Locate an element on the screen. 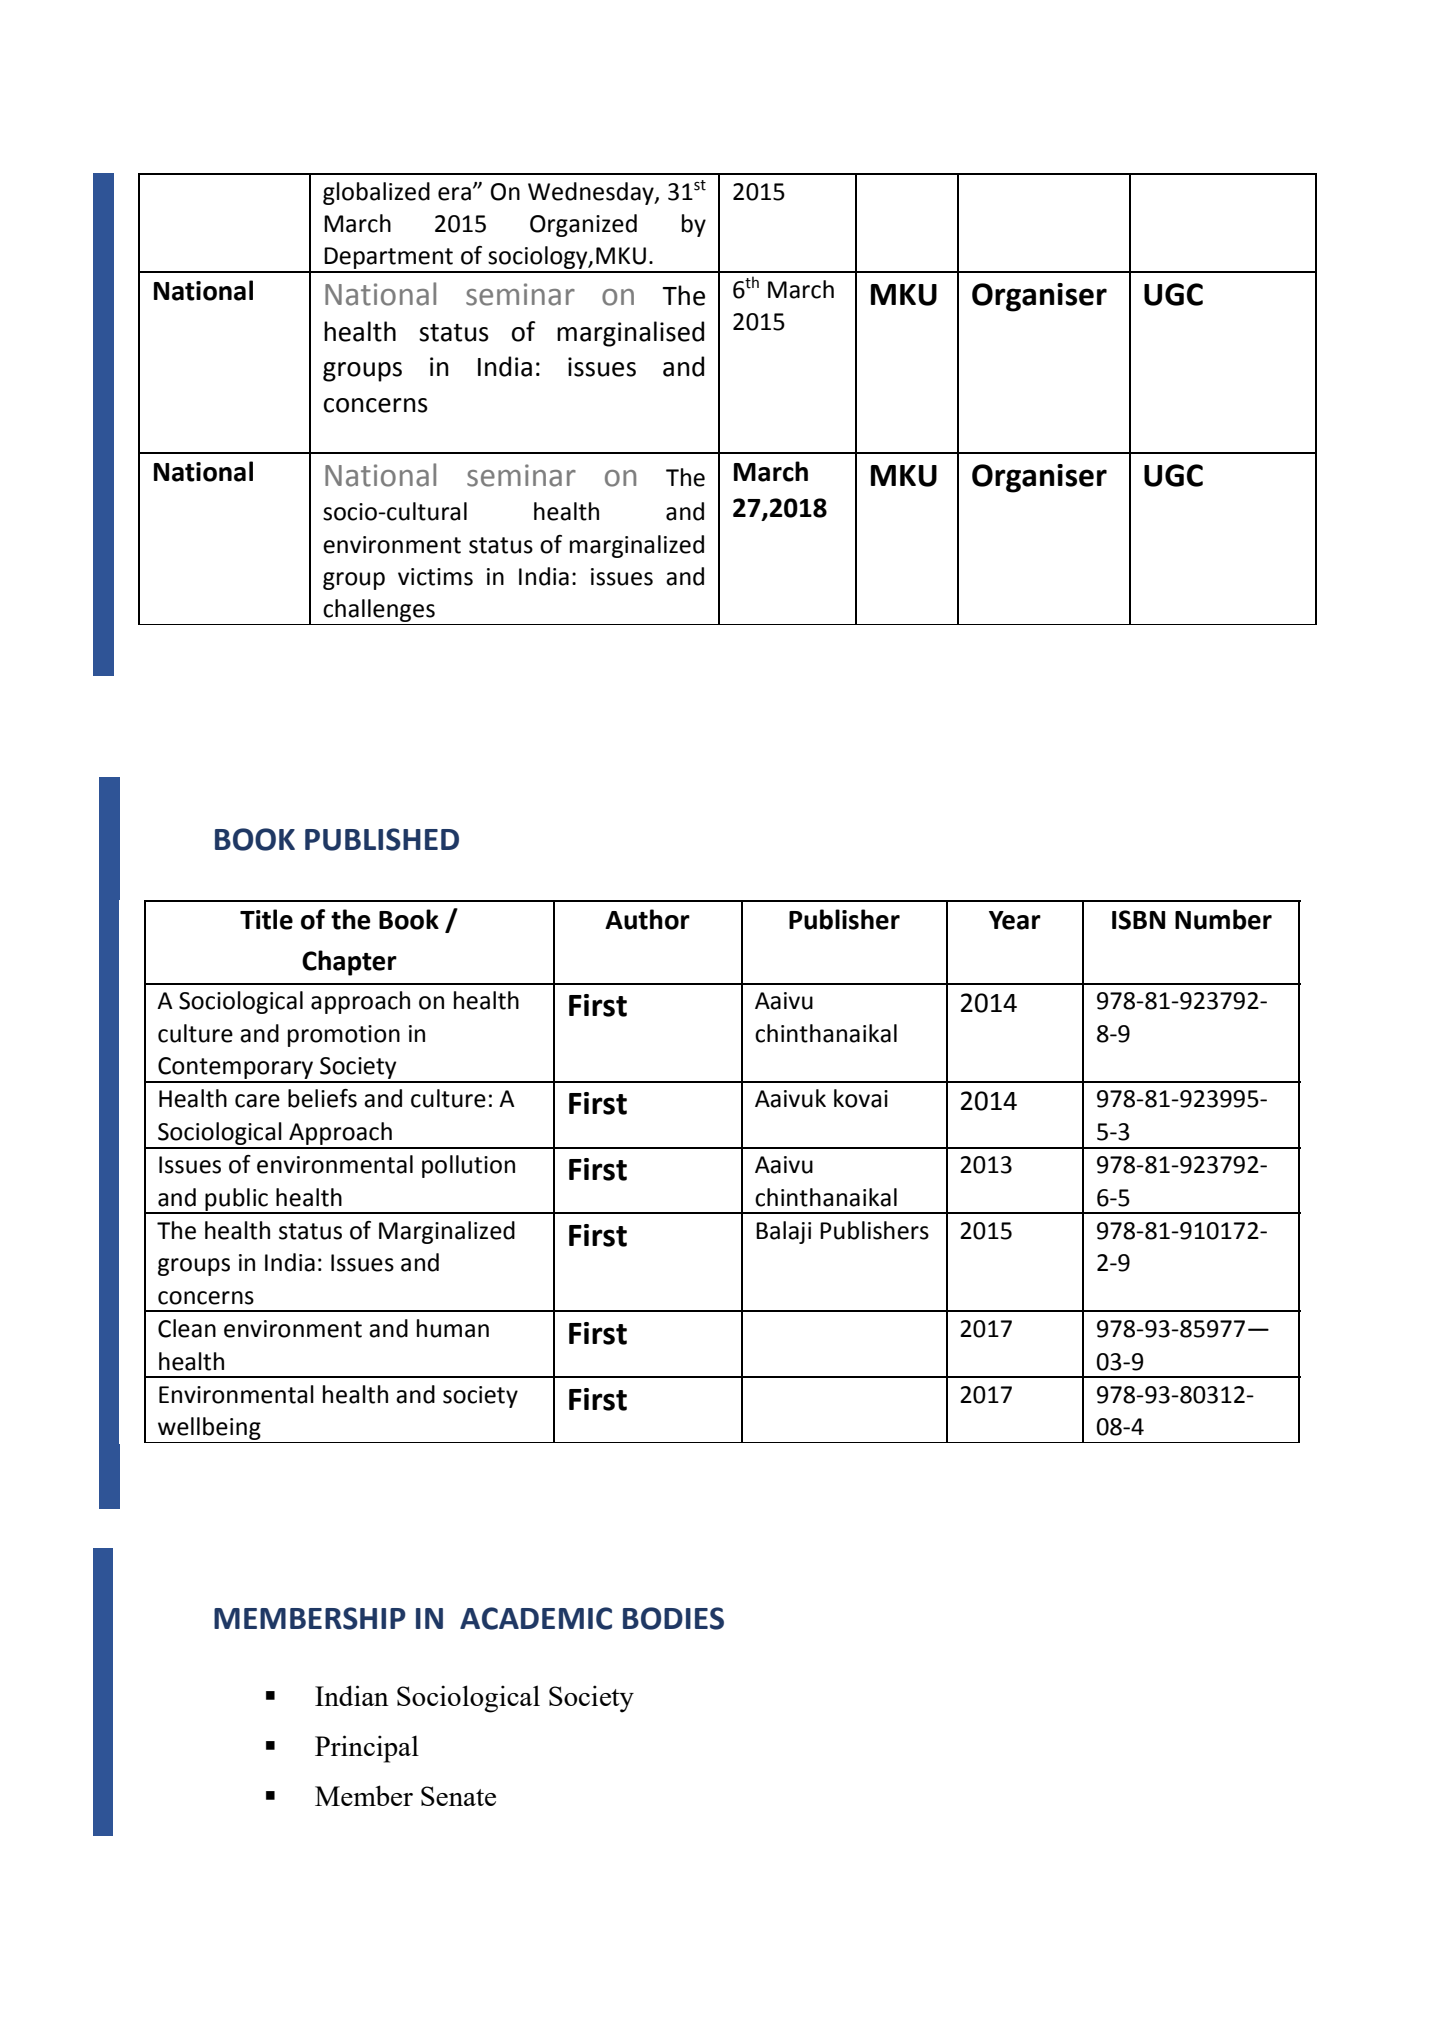  ACADEMIC is located at coordinates (536, 1618).
